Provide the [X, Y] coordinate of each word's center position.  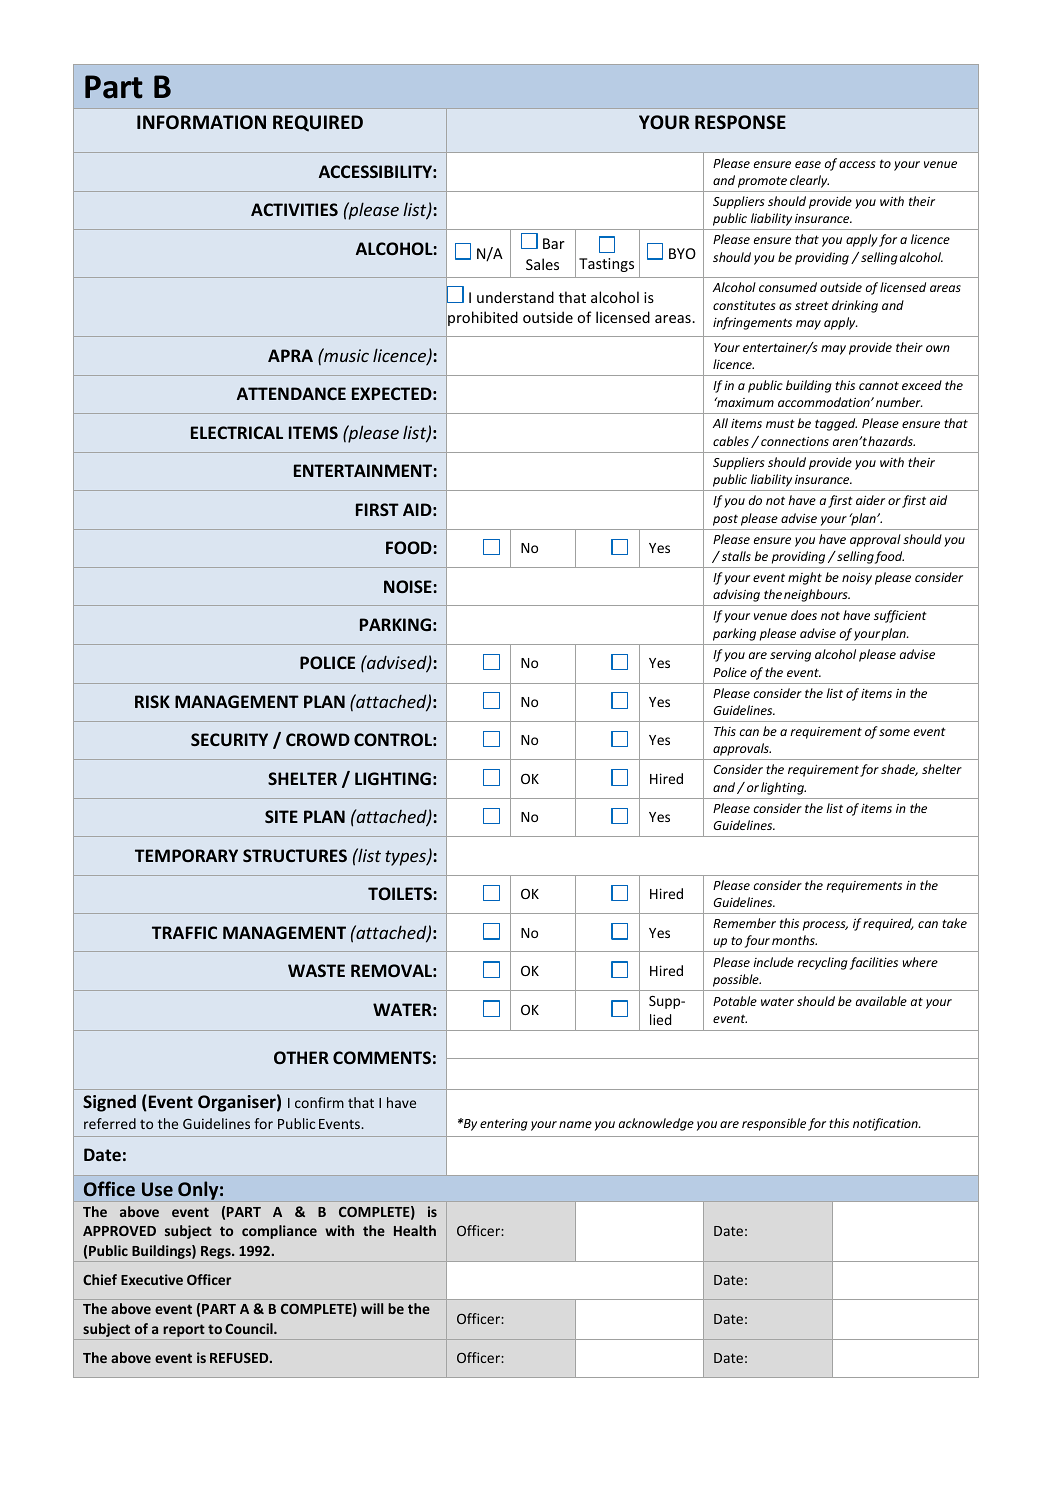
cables [731, 441]
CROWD [318, 739]
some [894, 732]
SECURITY [229, 739]
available [881, 1001]
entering [504, 1125]
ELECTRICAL [237, 432]
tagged [836, 424]
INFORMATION [201, 122]
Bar [554, 243]
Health [415, 1230]
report [184, 1332]
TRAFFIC [184, 932]
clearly [809, 181]
